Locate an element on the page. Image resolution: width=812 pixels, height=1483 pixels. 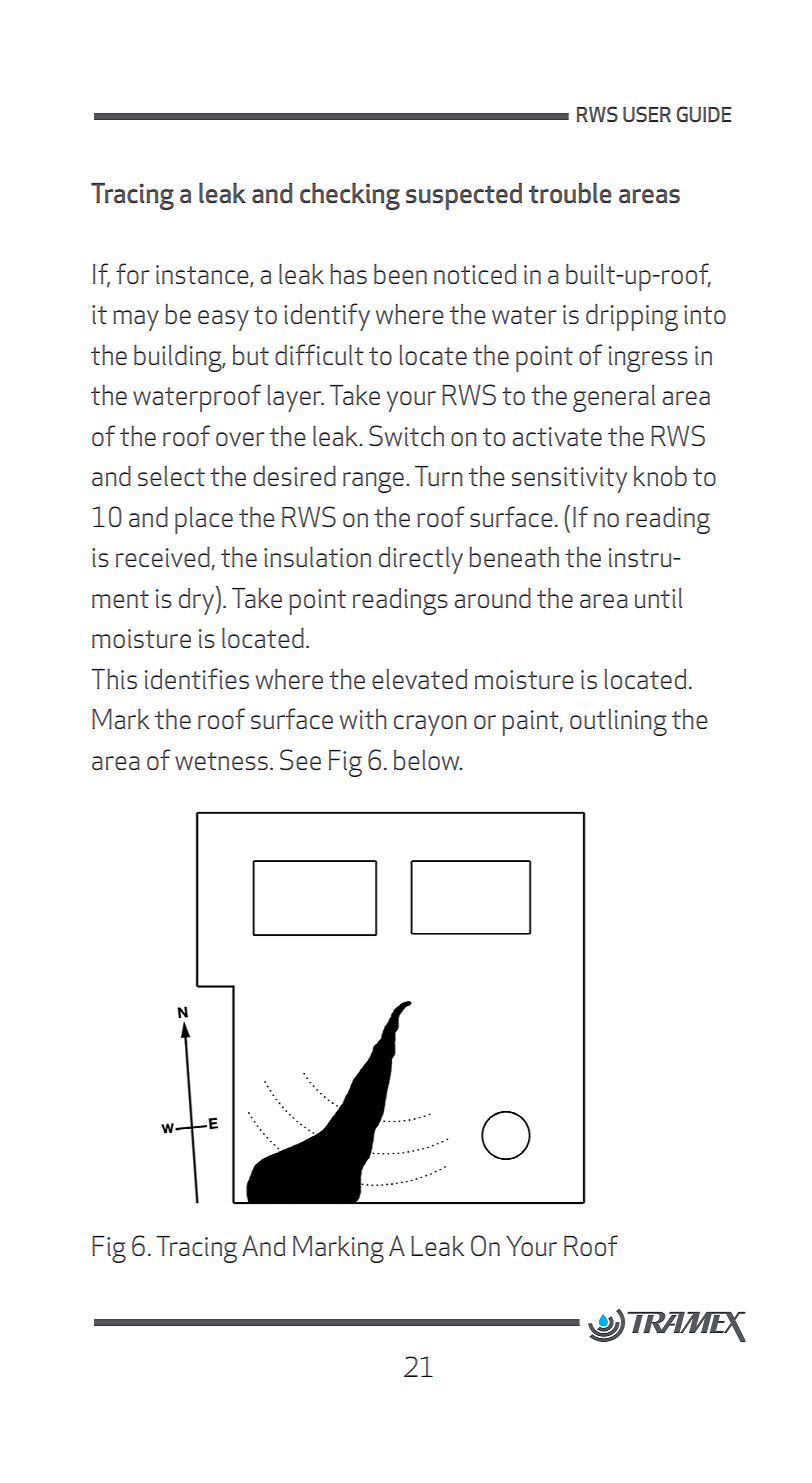
instance is located at coordinates (203, 275).
